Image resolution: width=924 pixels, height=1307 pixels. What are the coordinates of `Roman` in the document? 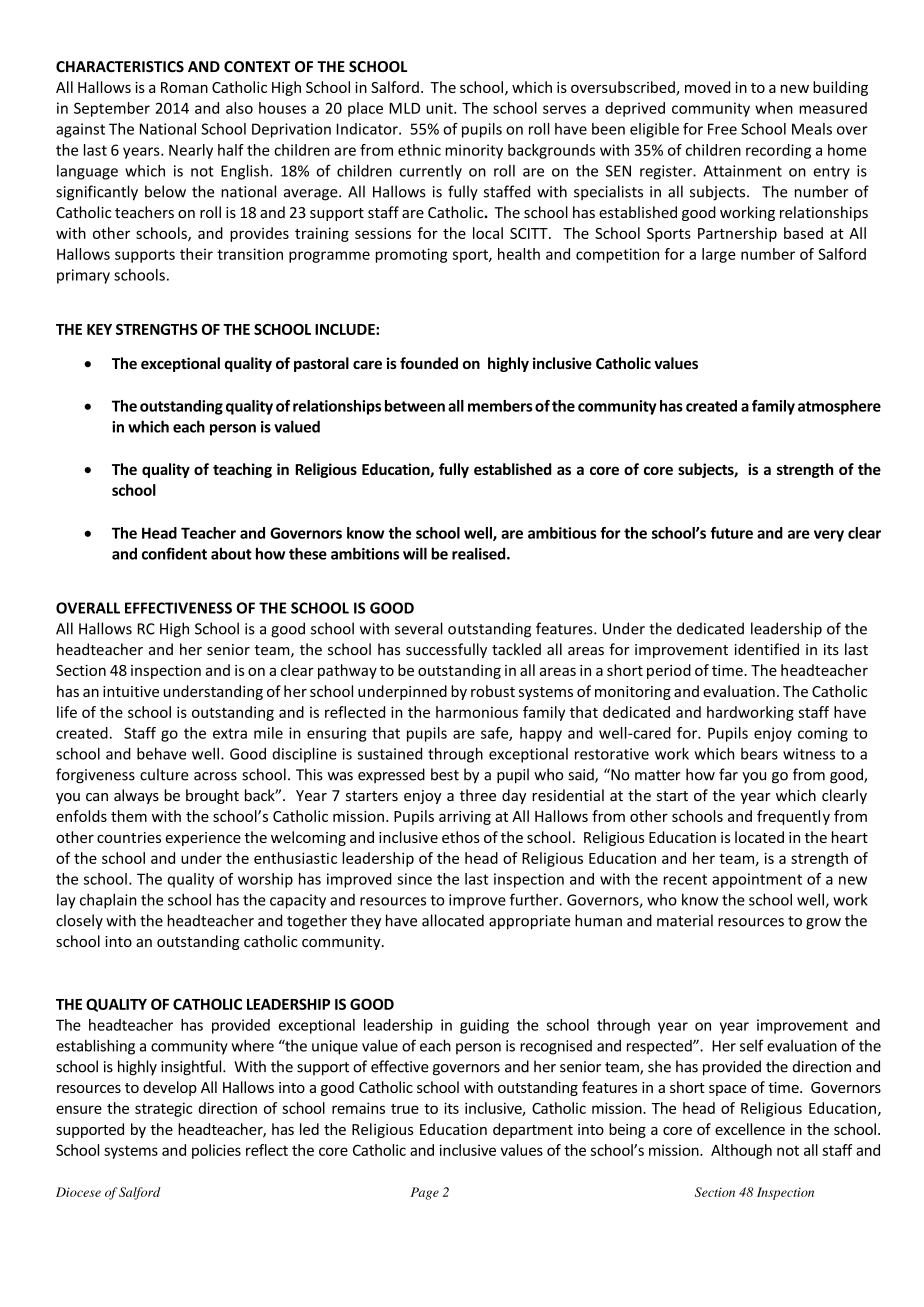 It's located at (184, 87).
